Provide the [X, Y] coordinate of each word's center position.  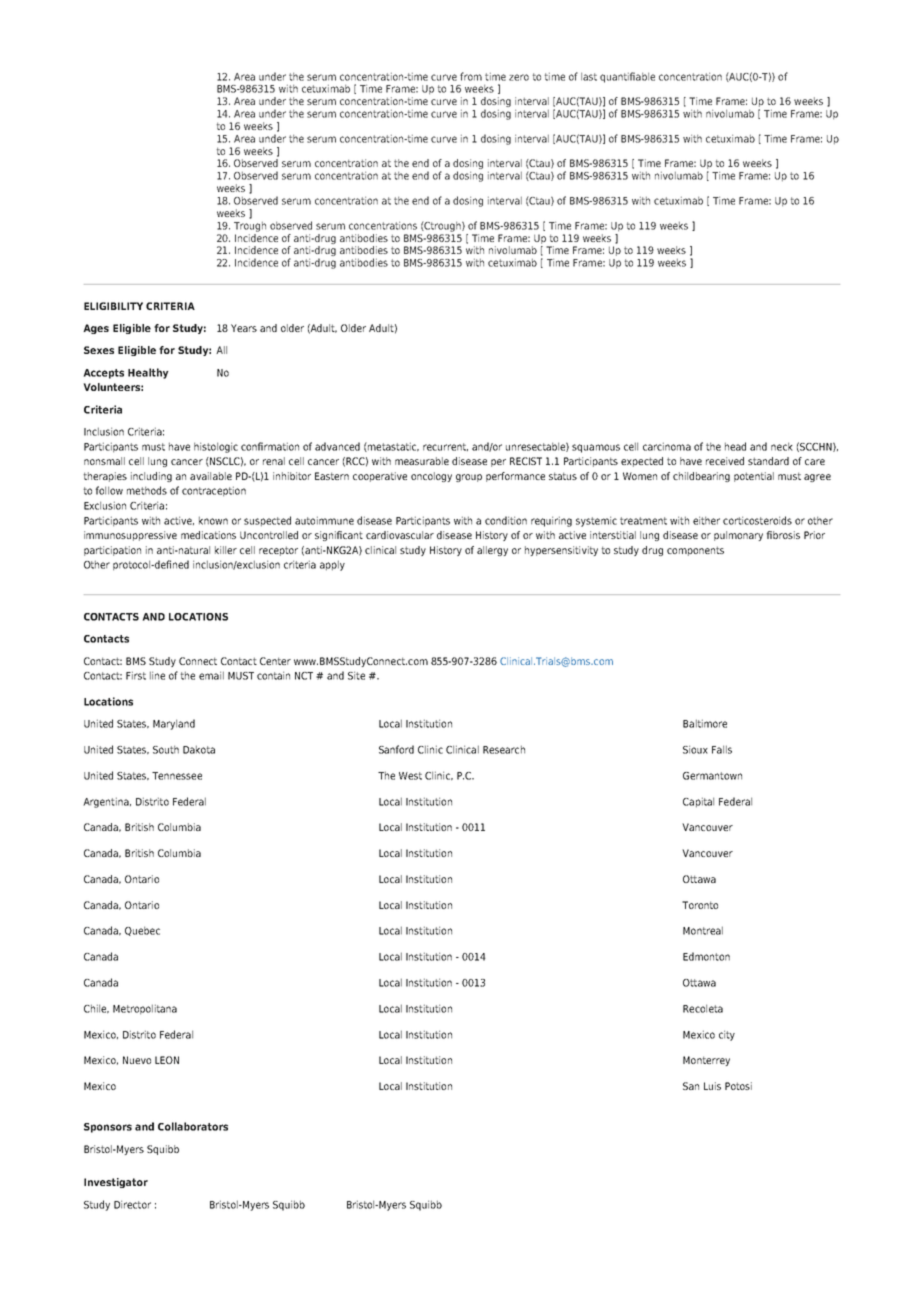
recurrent [445, 447]
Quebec [142, 931]
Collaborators [193, 1126]
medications [208, 535]
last [589, 77]
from [471, 76]
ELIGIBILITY [113, 306]
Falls [722, 749]
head [735, 446]
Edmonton [706, 956]
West [410, 776]
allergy [492, 551]
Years [244, 328]
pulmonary [738, 536]
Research [504, 749]
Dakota [199, 749]
